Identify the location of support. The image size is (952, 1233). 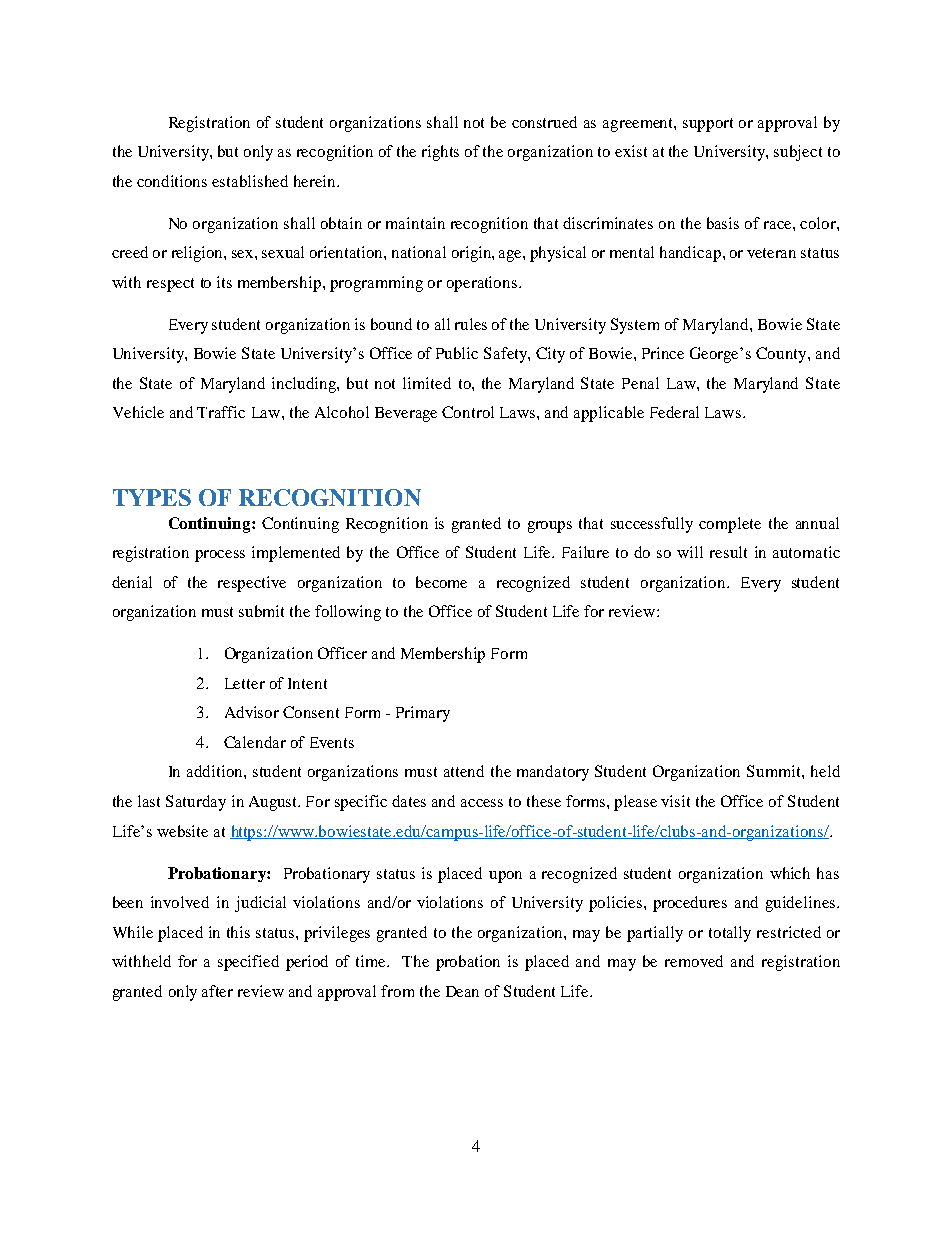
(708, 125).
